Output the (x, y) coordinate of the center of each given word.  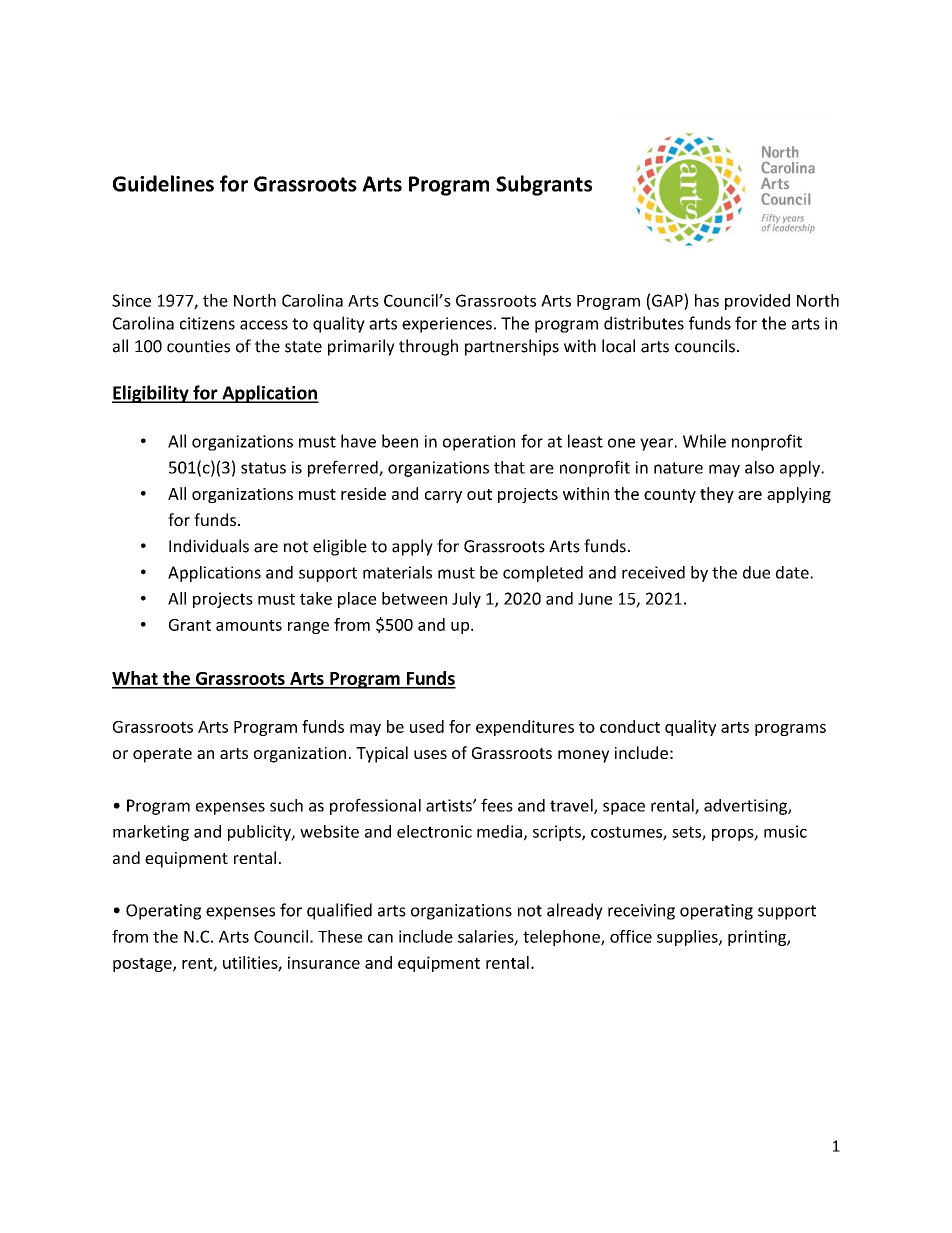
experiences (447, 325)
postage (143, 965)
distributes (644, 323)
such (286, 805)
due (756, 572)
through (428, 347)
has (707, 300)
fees (497, 805)
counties (198, 346)
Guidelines (163, 183)
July (466, 600)
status (263, 468)
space (624, 808)
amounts (249, 625)
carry (443, 497)
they (717, 495)
